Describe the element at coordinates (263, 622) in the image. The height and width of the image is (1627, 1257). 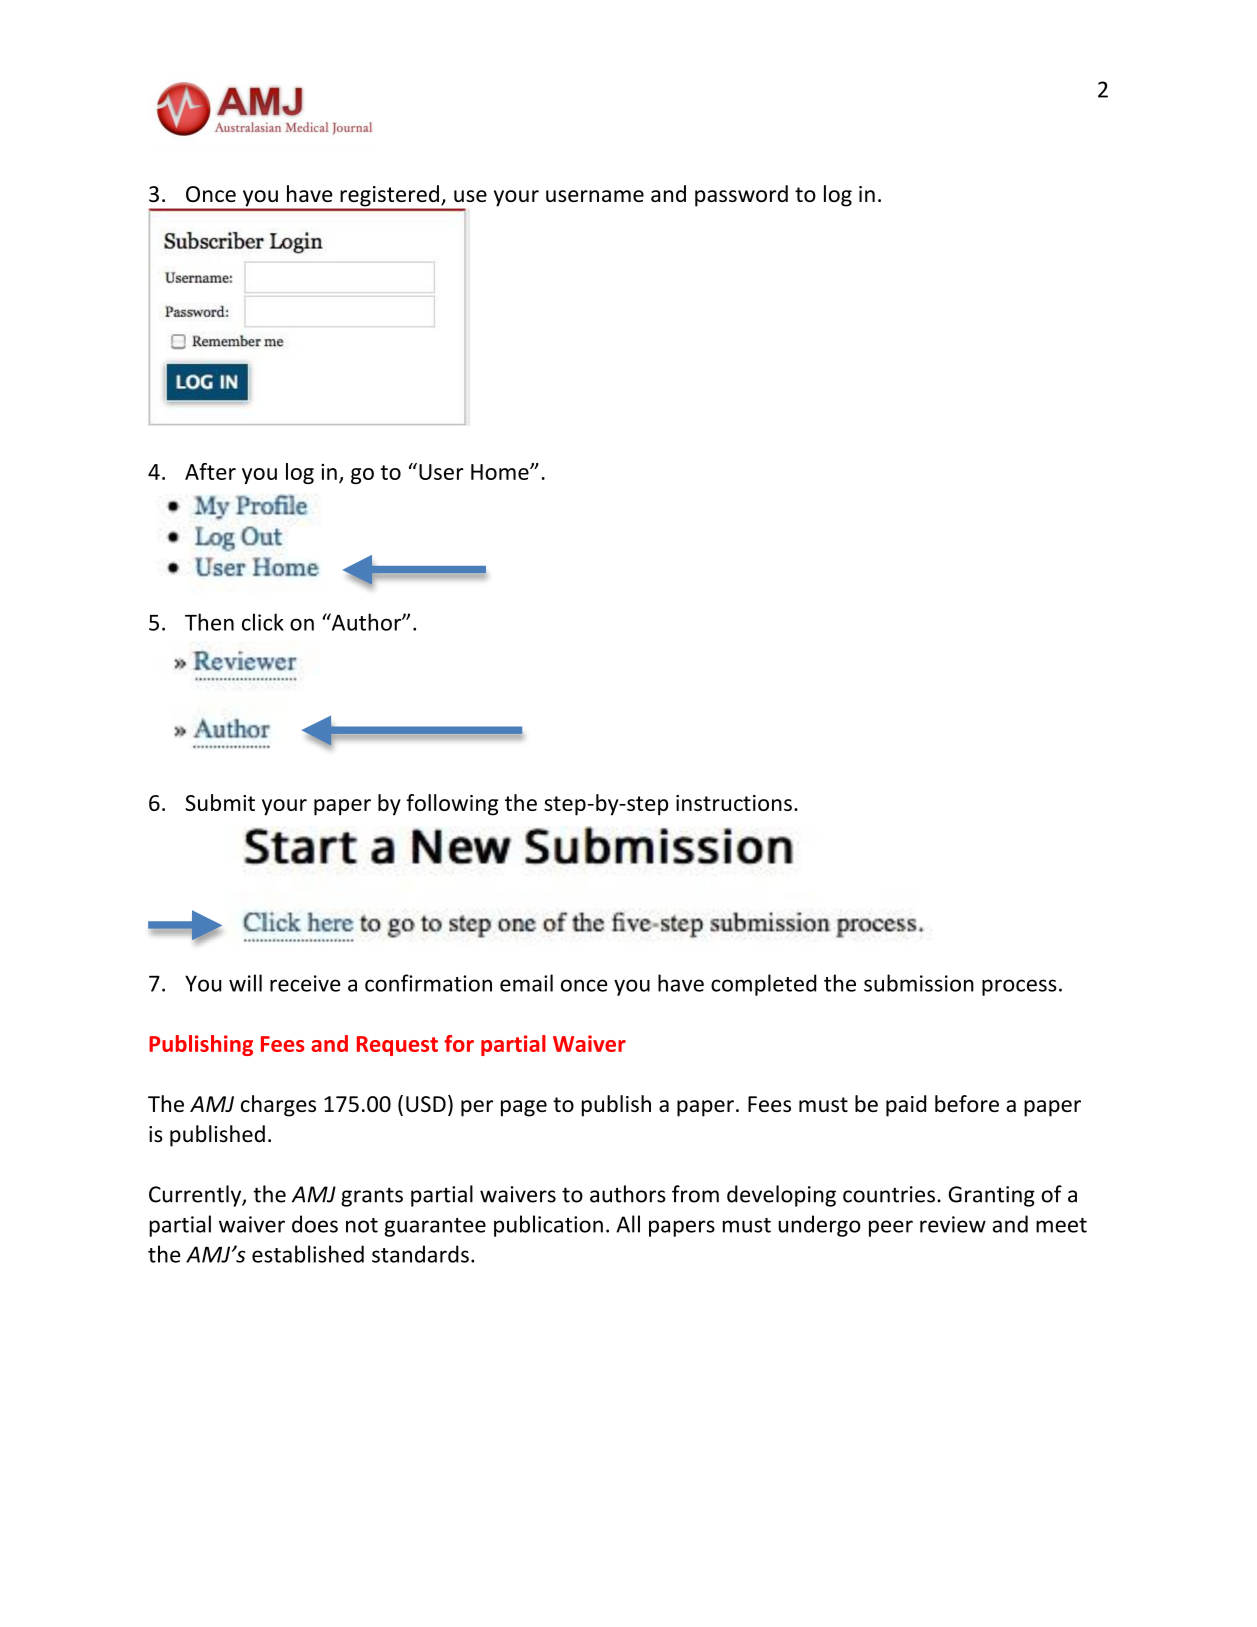
I see `click` at that location.
